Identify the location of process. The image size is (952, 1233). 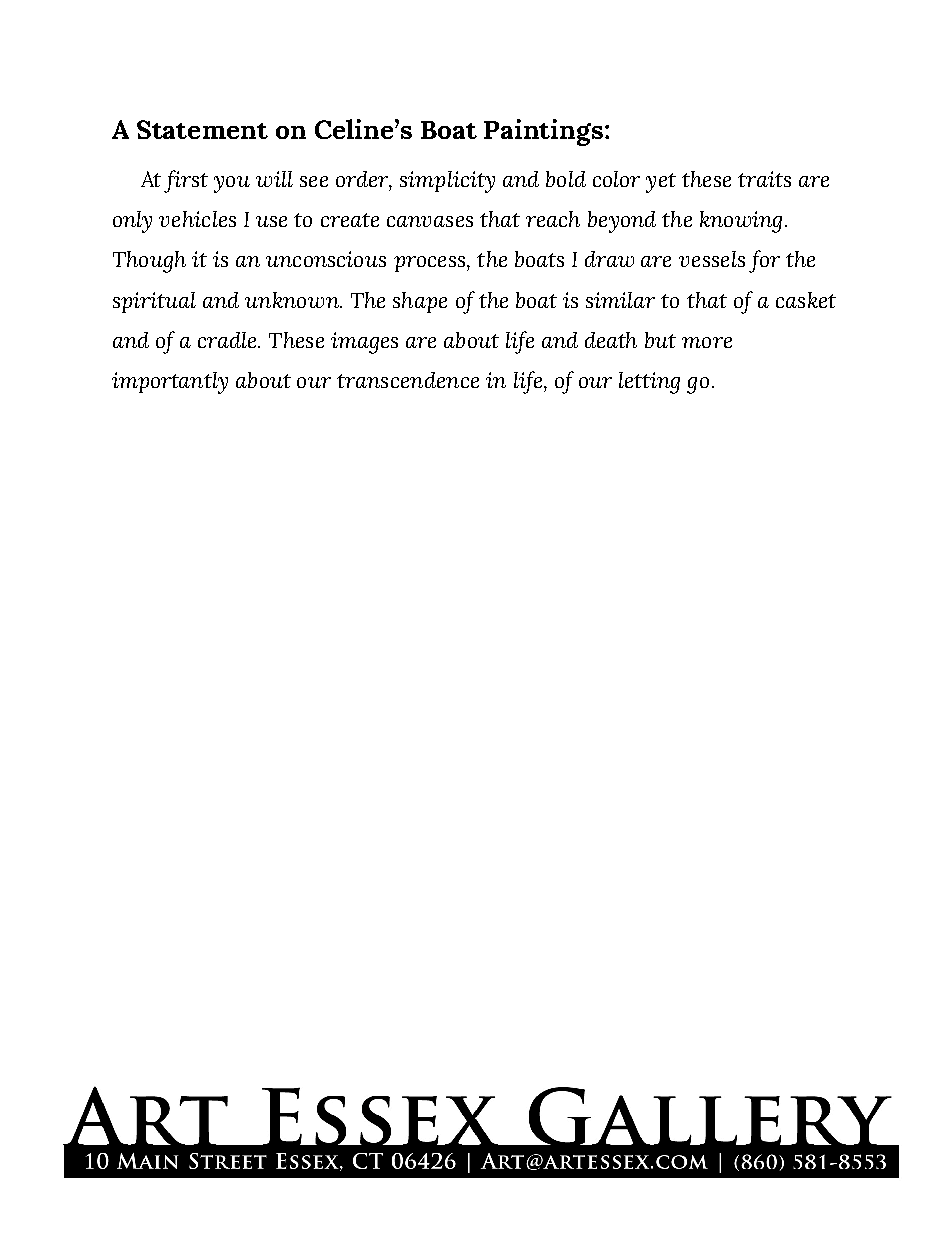
(431, 264).
